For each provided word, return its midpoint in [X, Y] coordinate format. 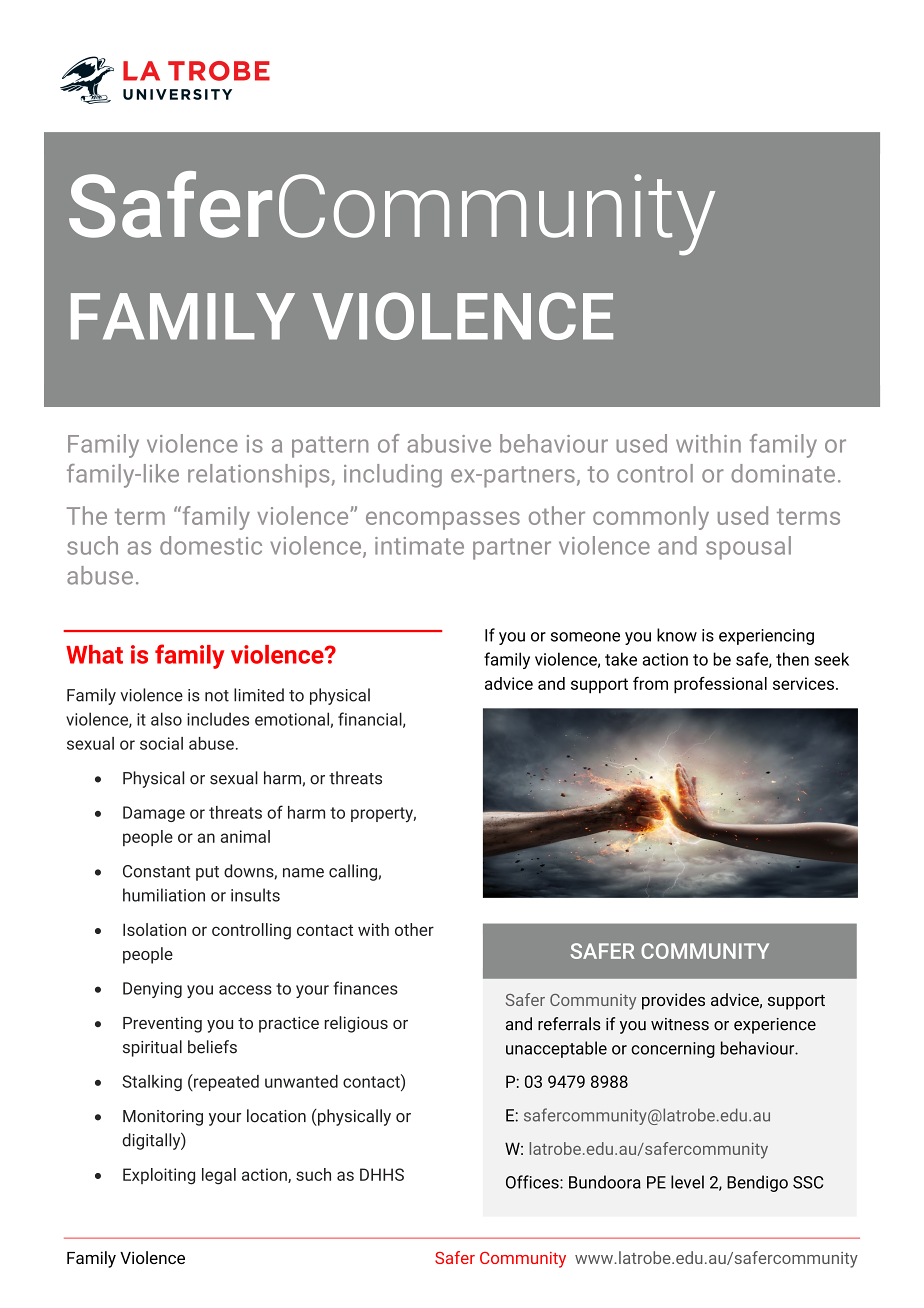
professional [720, 685]
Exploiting [159, 1176]
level [687, 1182]
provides [673, 1001]
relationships [258, 476]
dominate [783, 473]
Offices [533, 1182]
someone [585, 637]
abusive [449, 443]
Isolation [154, 929]
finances [365, 988]
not [217, 696]
